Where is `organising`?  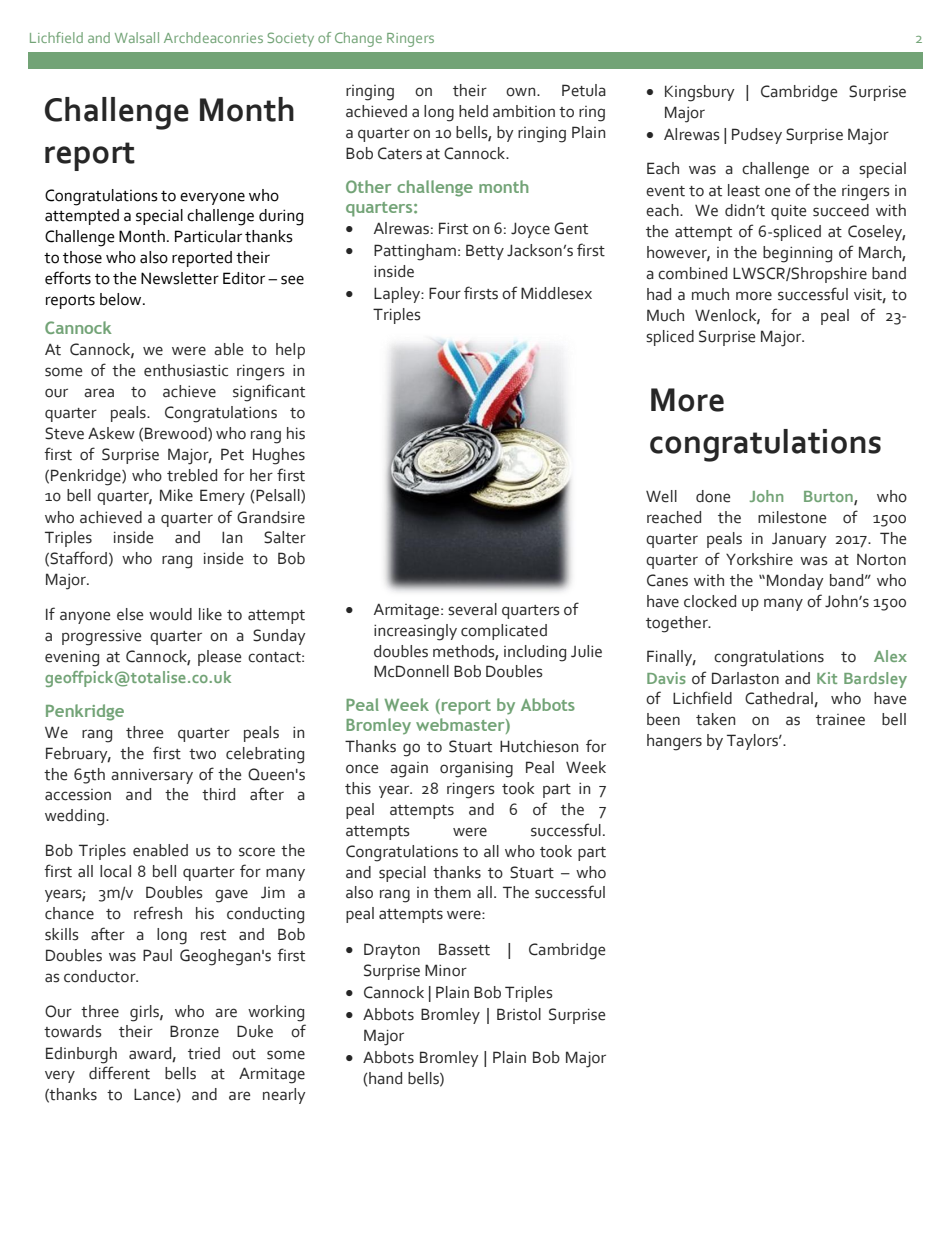
organising is located at coordinates (476, 769).
